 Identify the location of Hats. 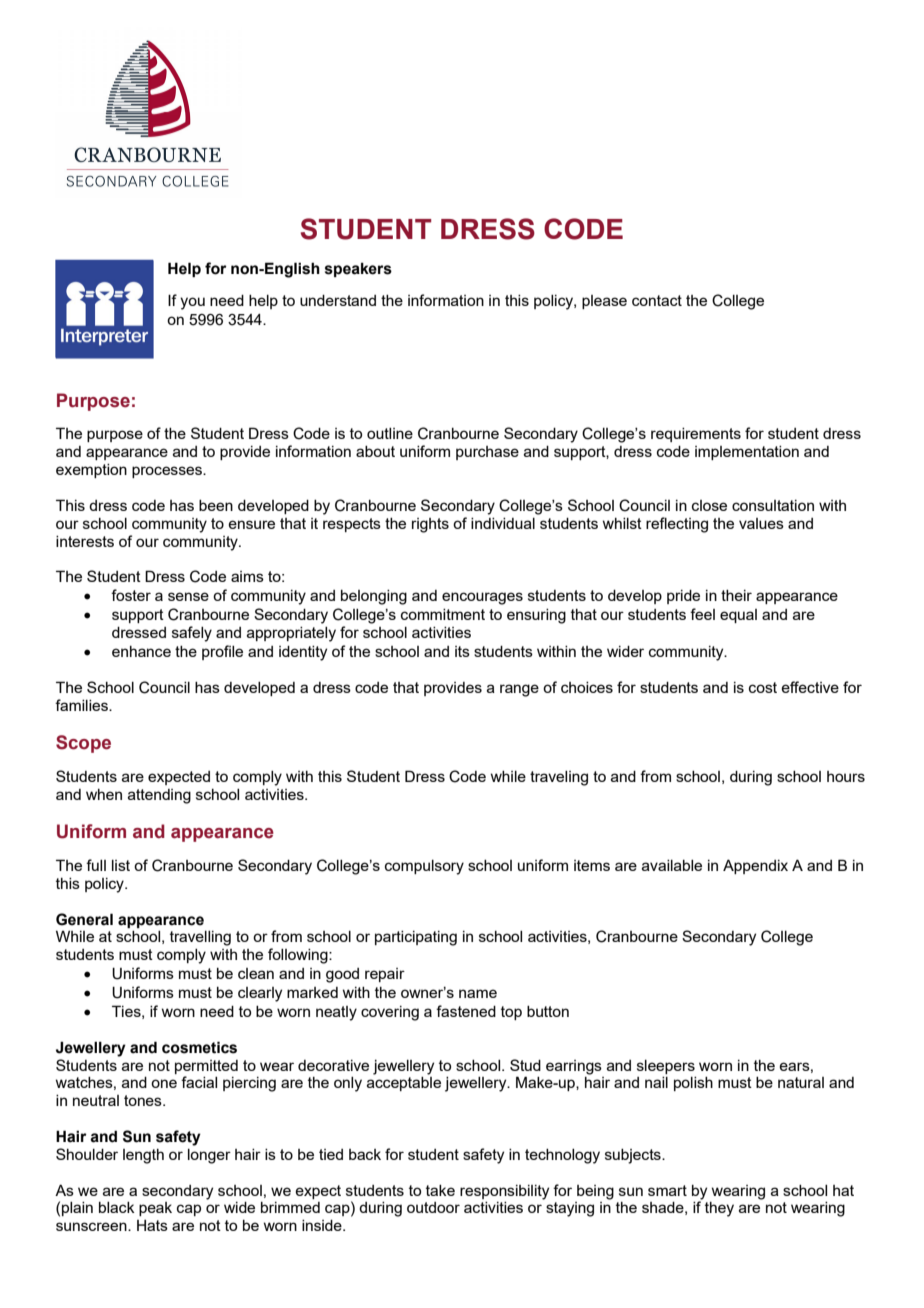
(152, 1225).
